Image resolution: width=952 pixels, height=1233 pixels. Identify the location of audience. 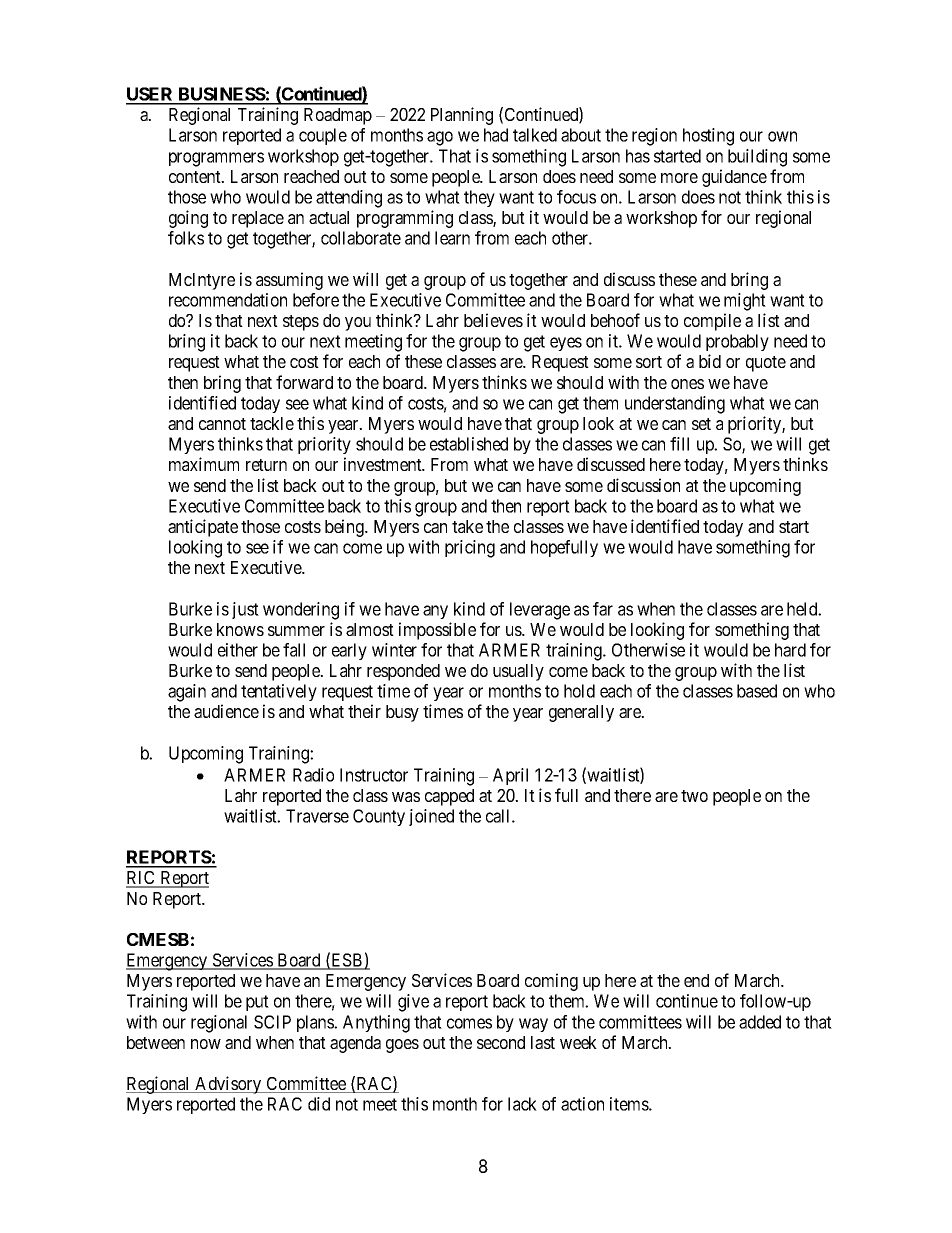
(226, 711).
